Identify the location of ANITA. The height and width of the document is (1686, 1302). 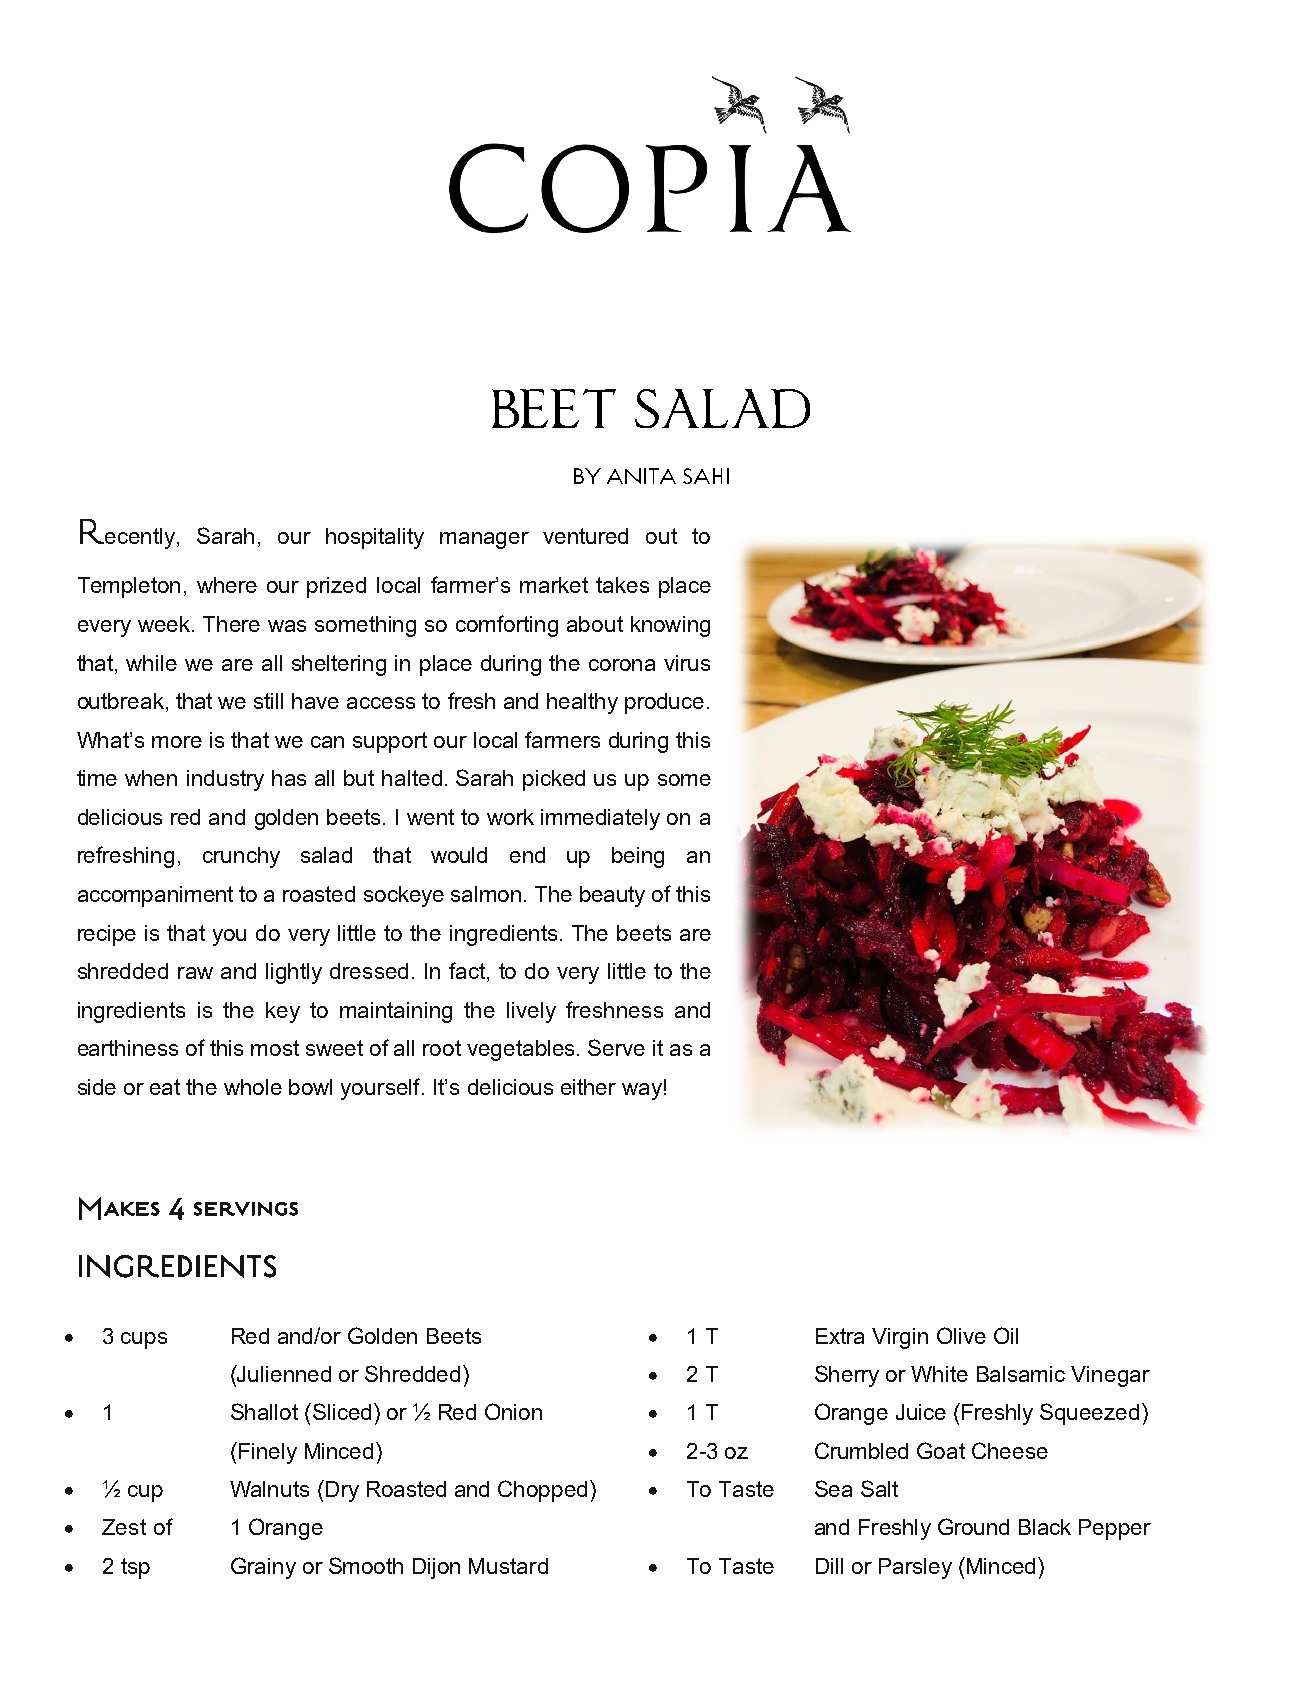
(641, 476).
